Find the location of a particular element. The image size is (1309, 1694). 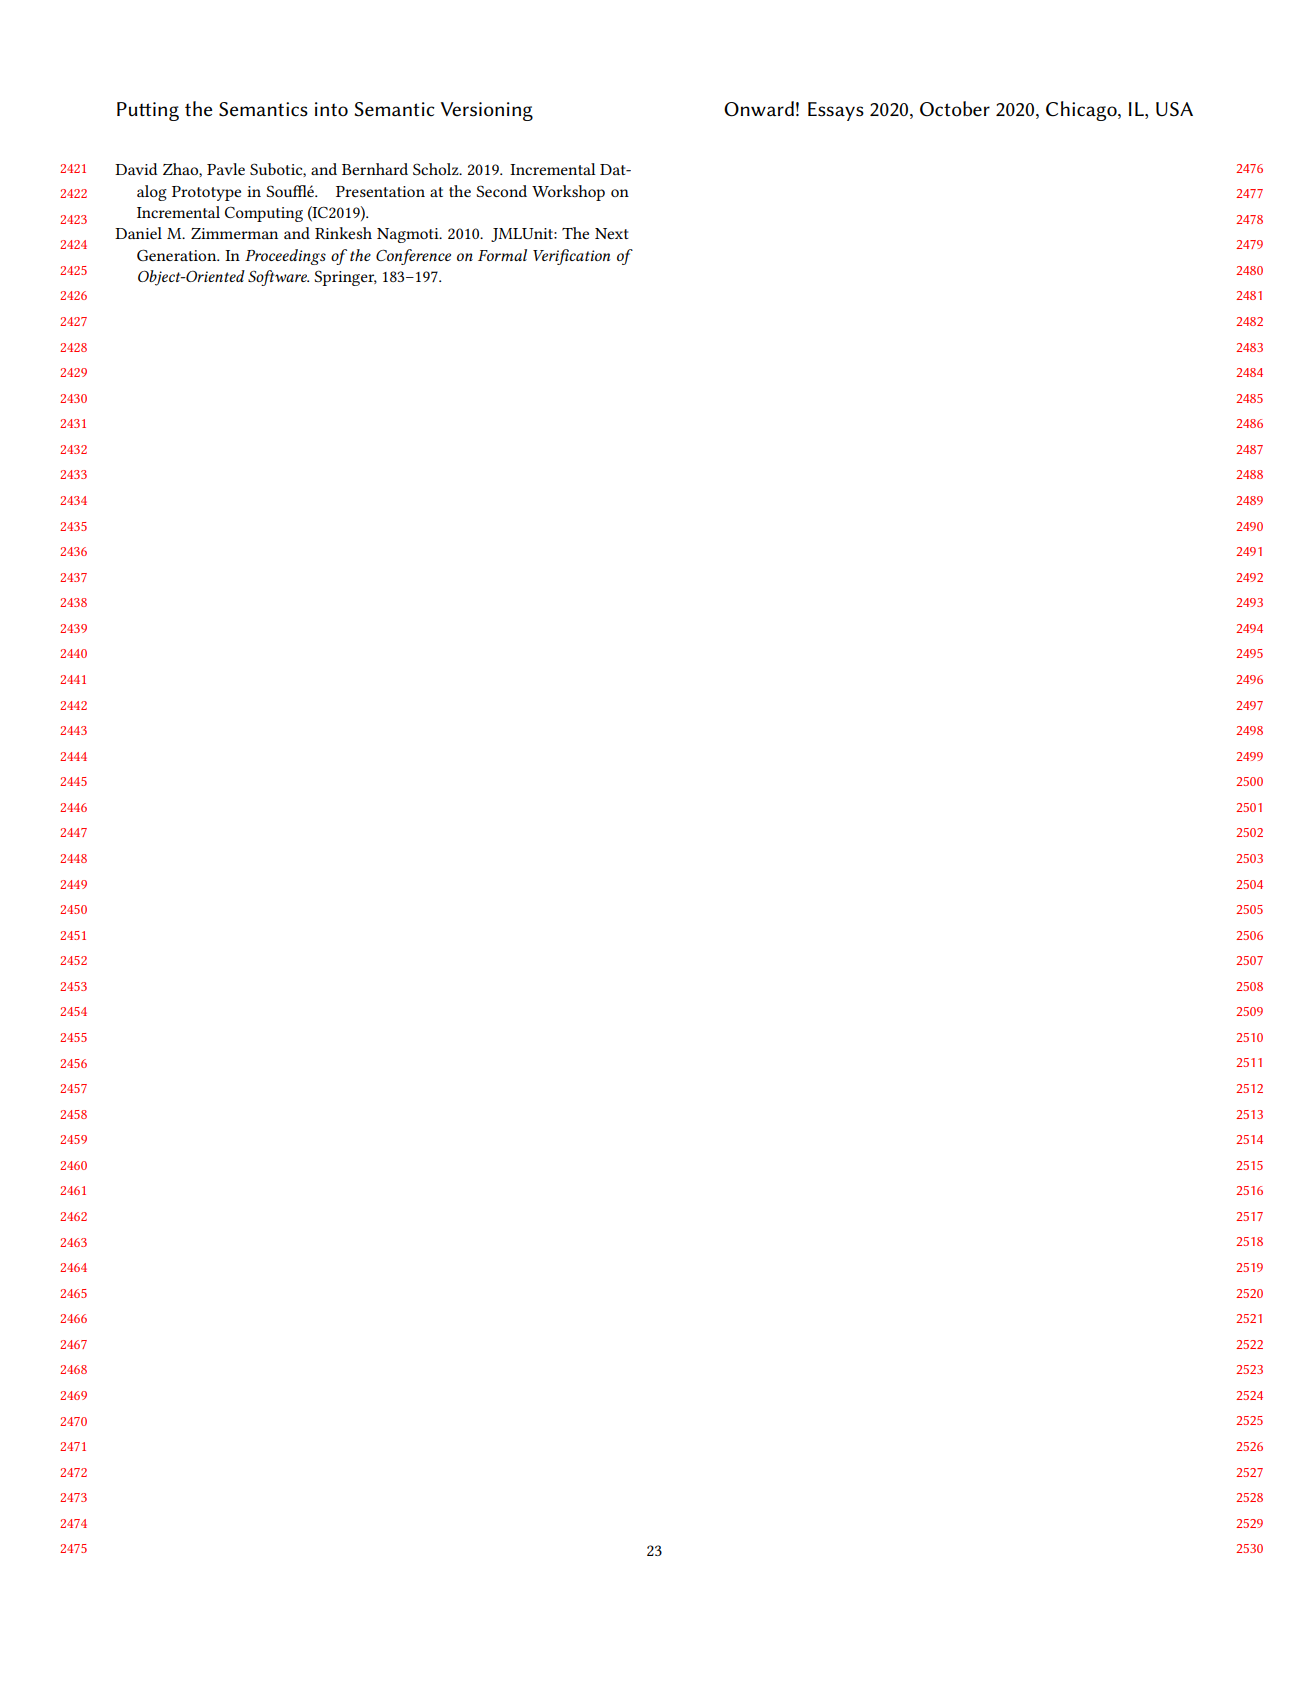

Second is located at coordinates (501, 191).
